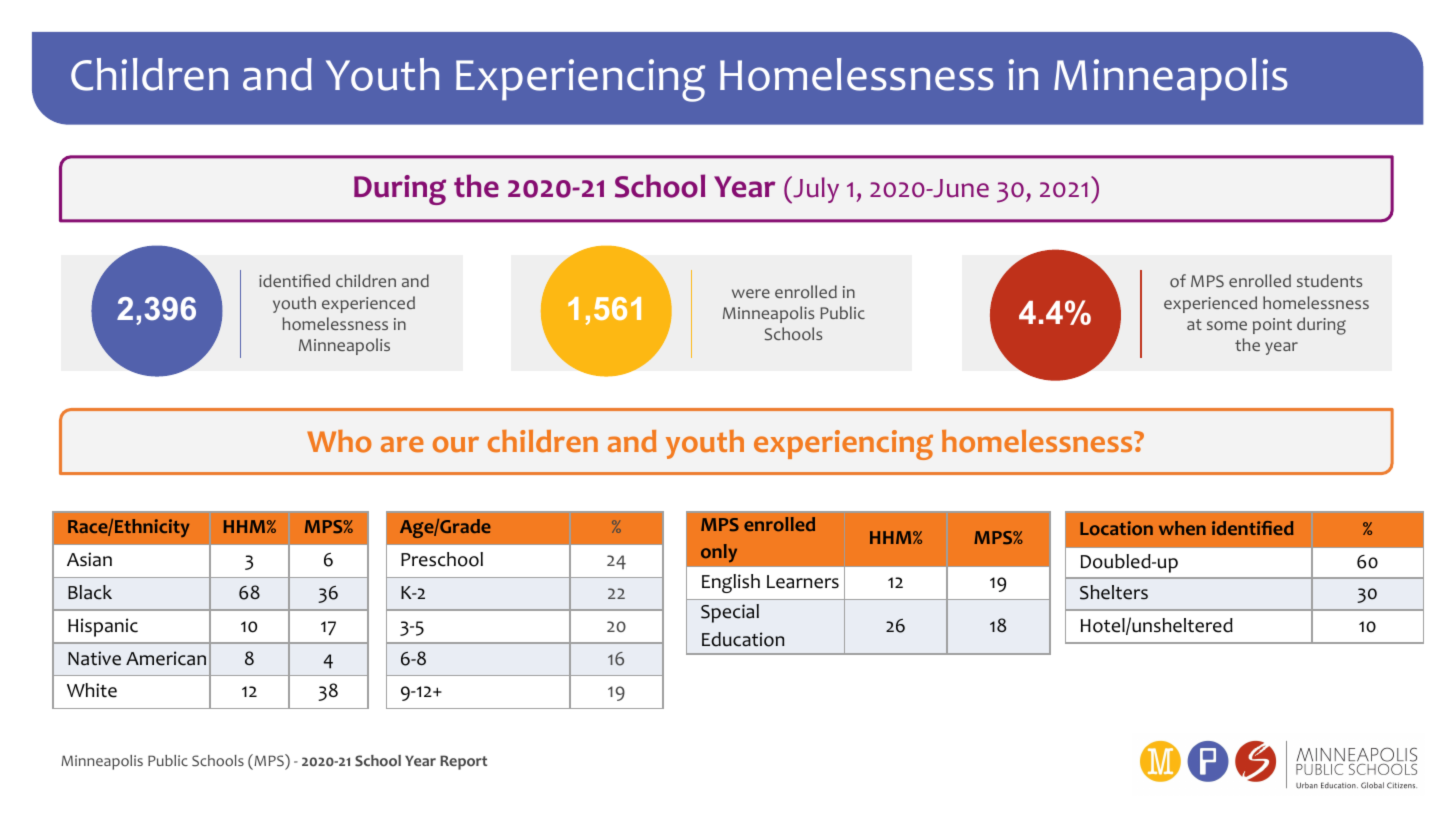  Describe the element at coordinates (89, 559) in the screenshot. I see `Asian` at that location.
